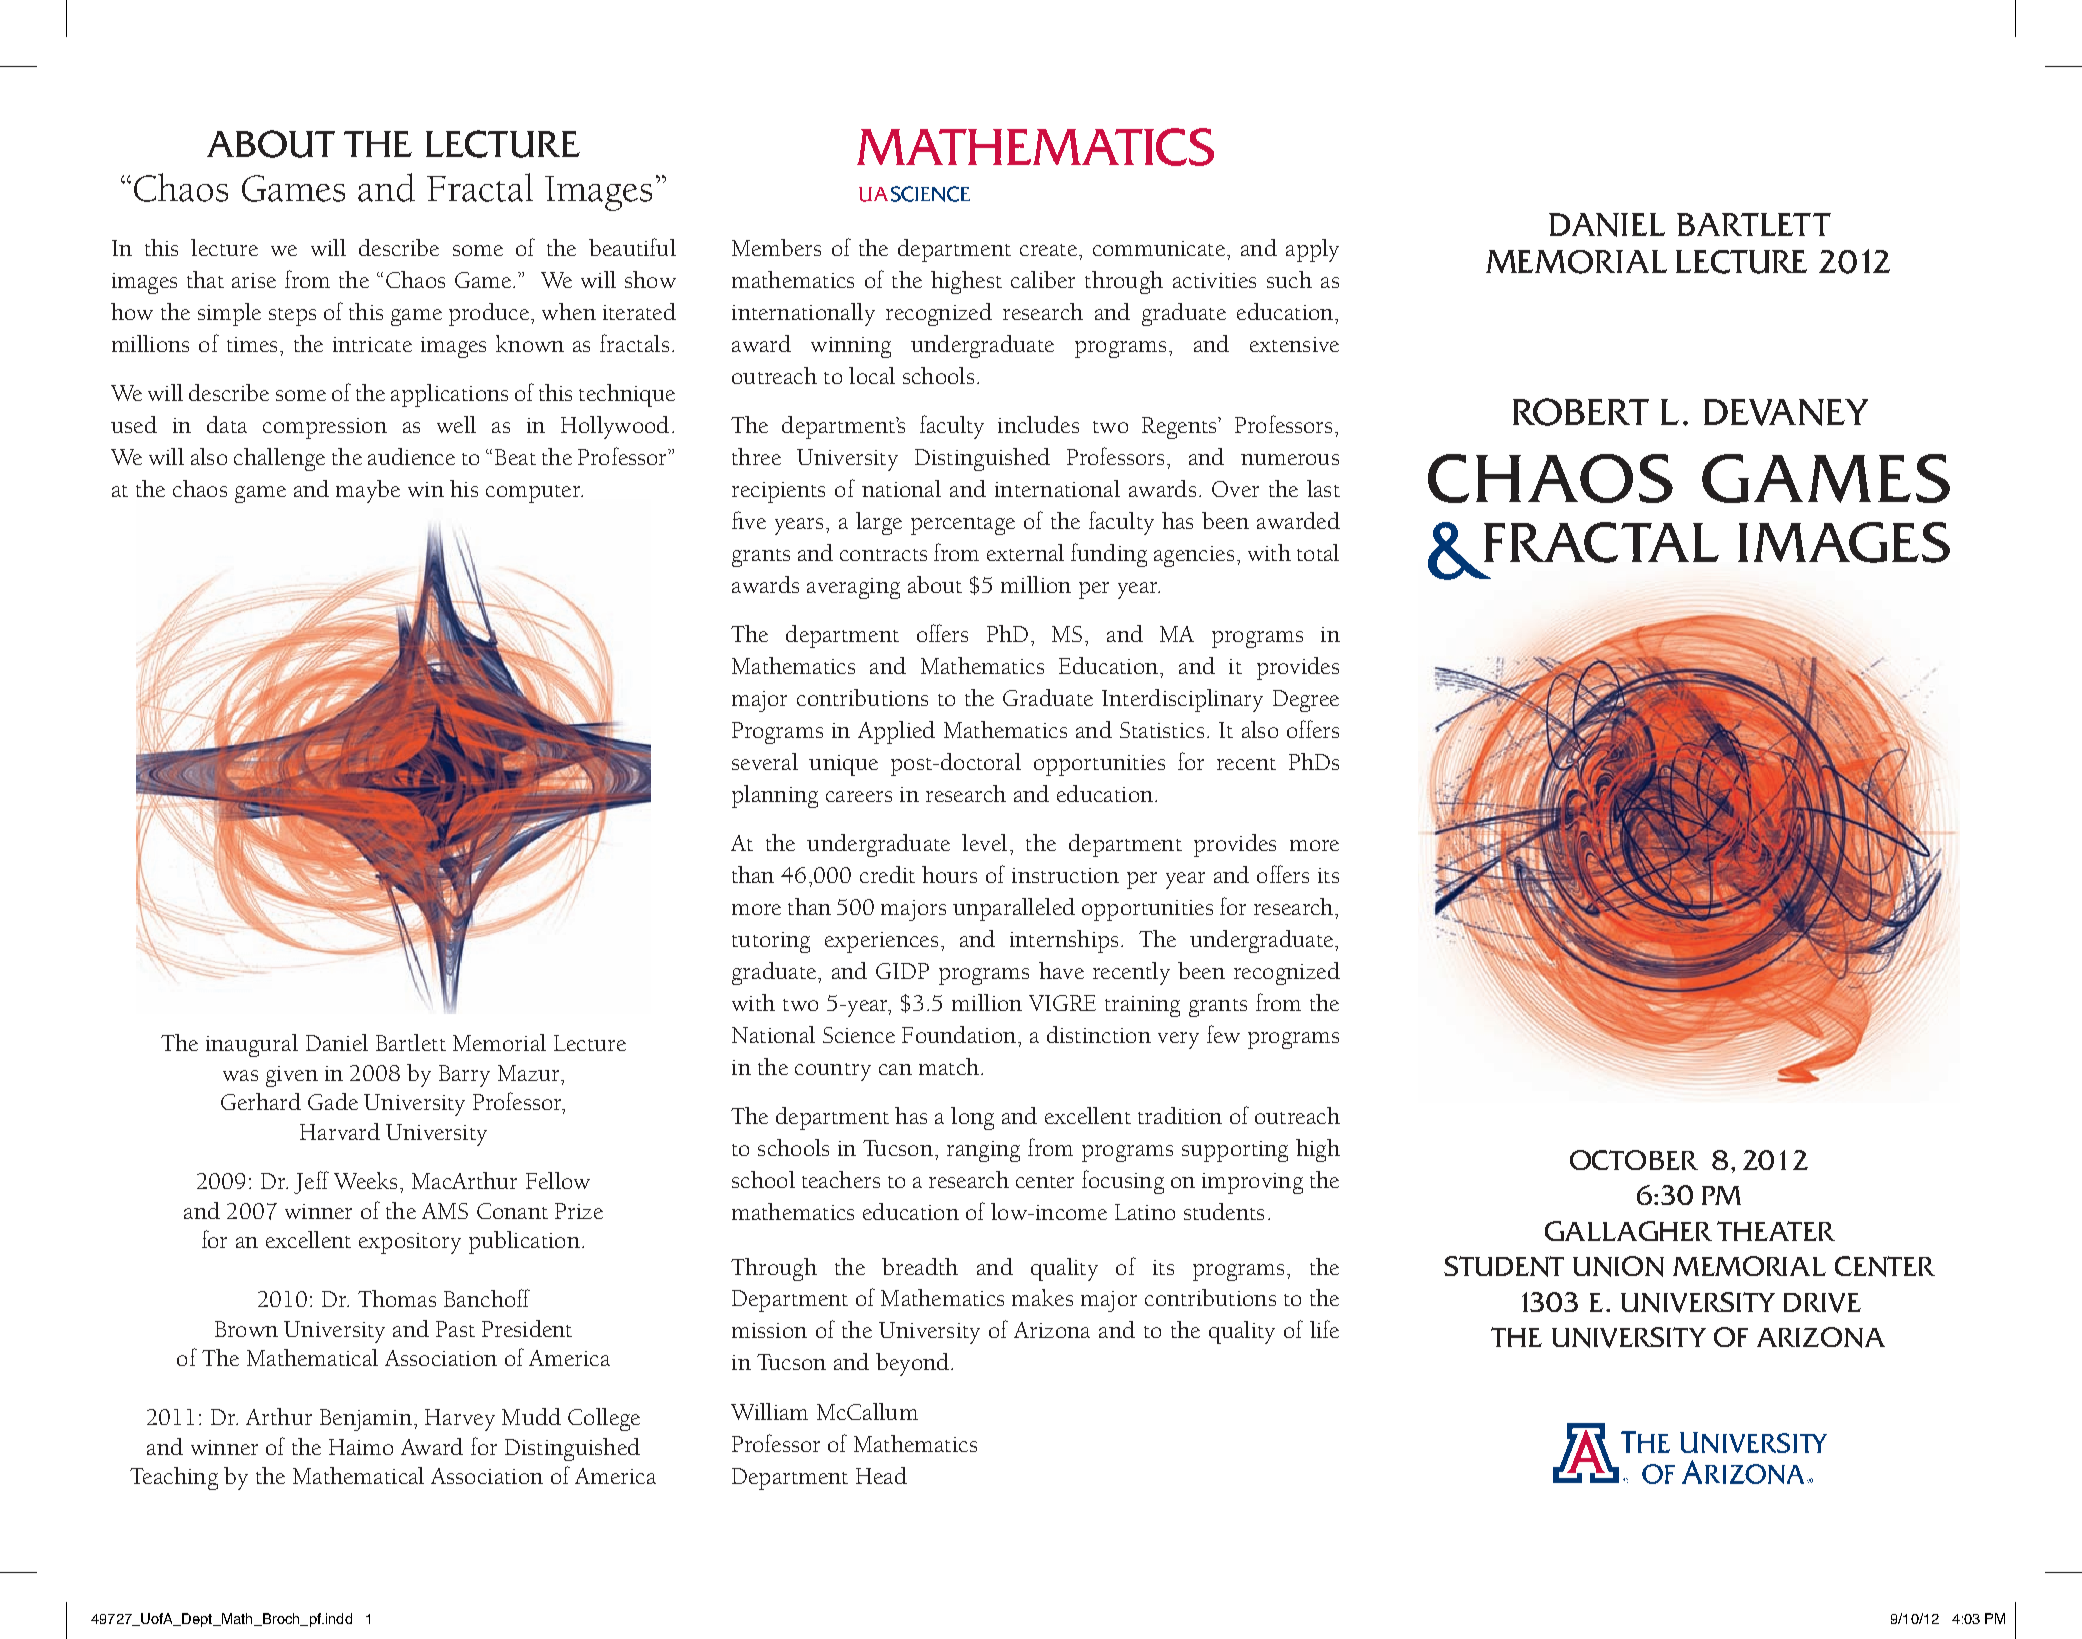 The height and width of the page is (1639, 2082). I want to click on total, so click(1318, 552).
